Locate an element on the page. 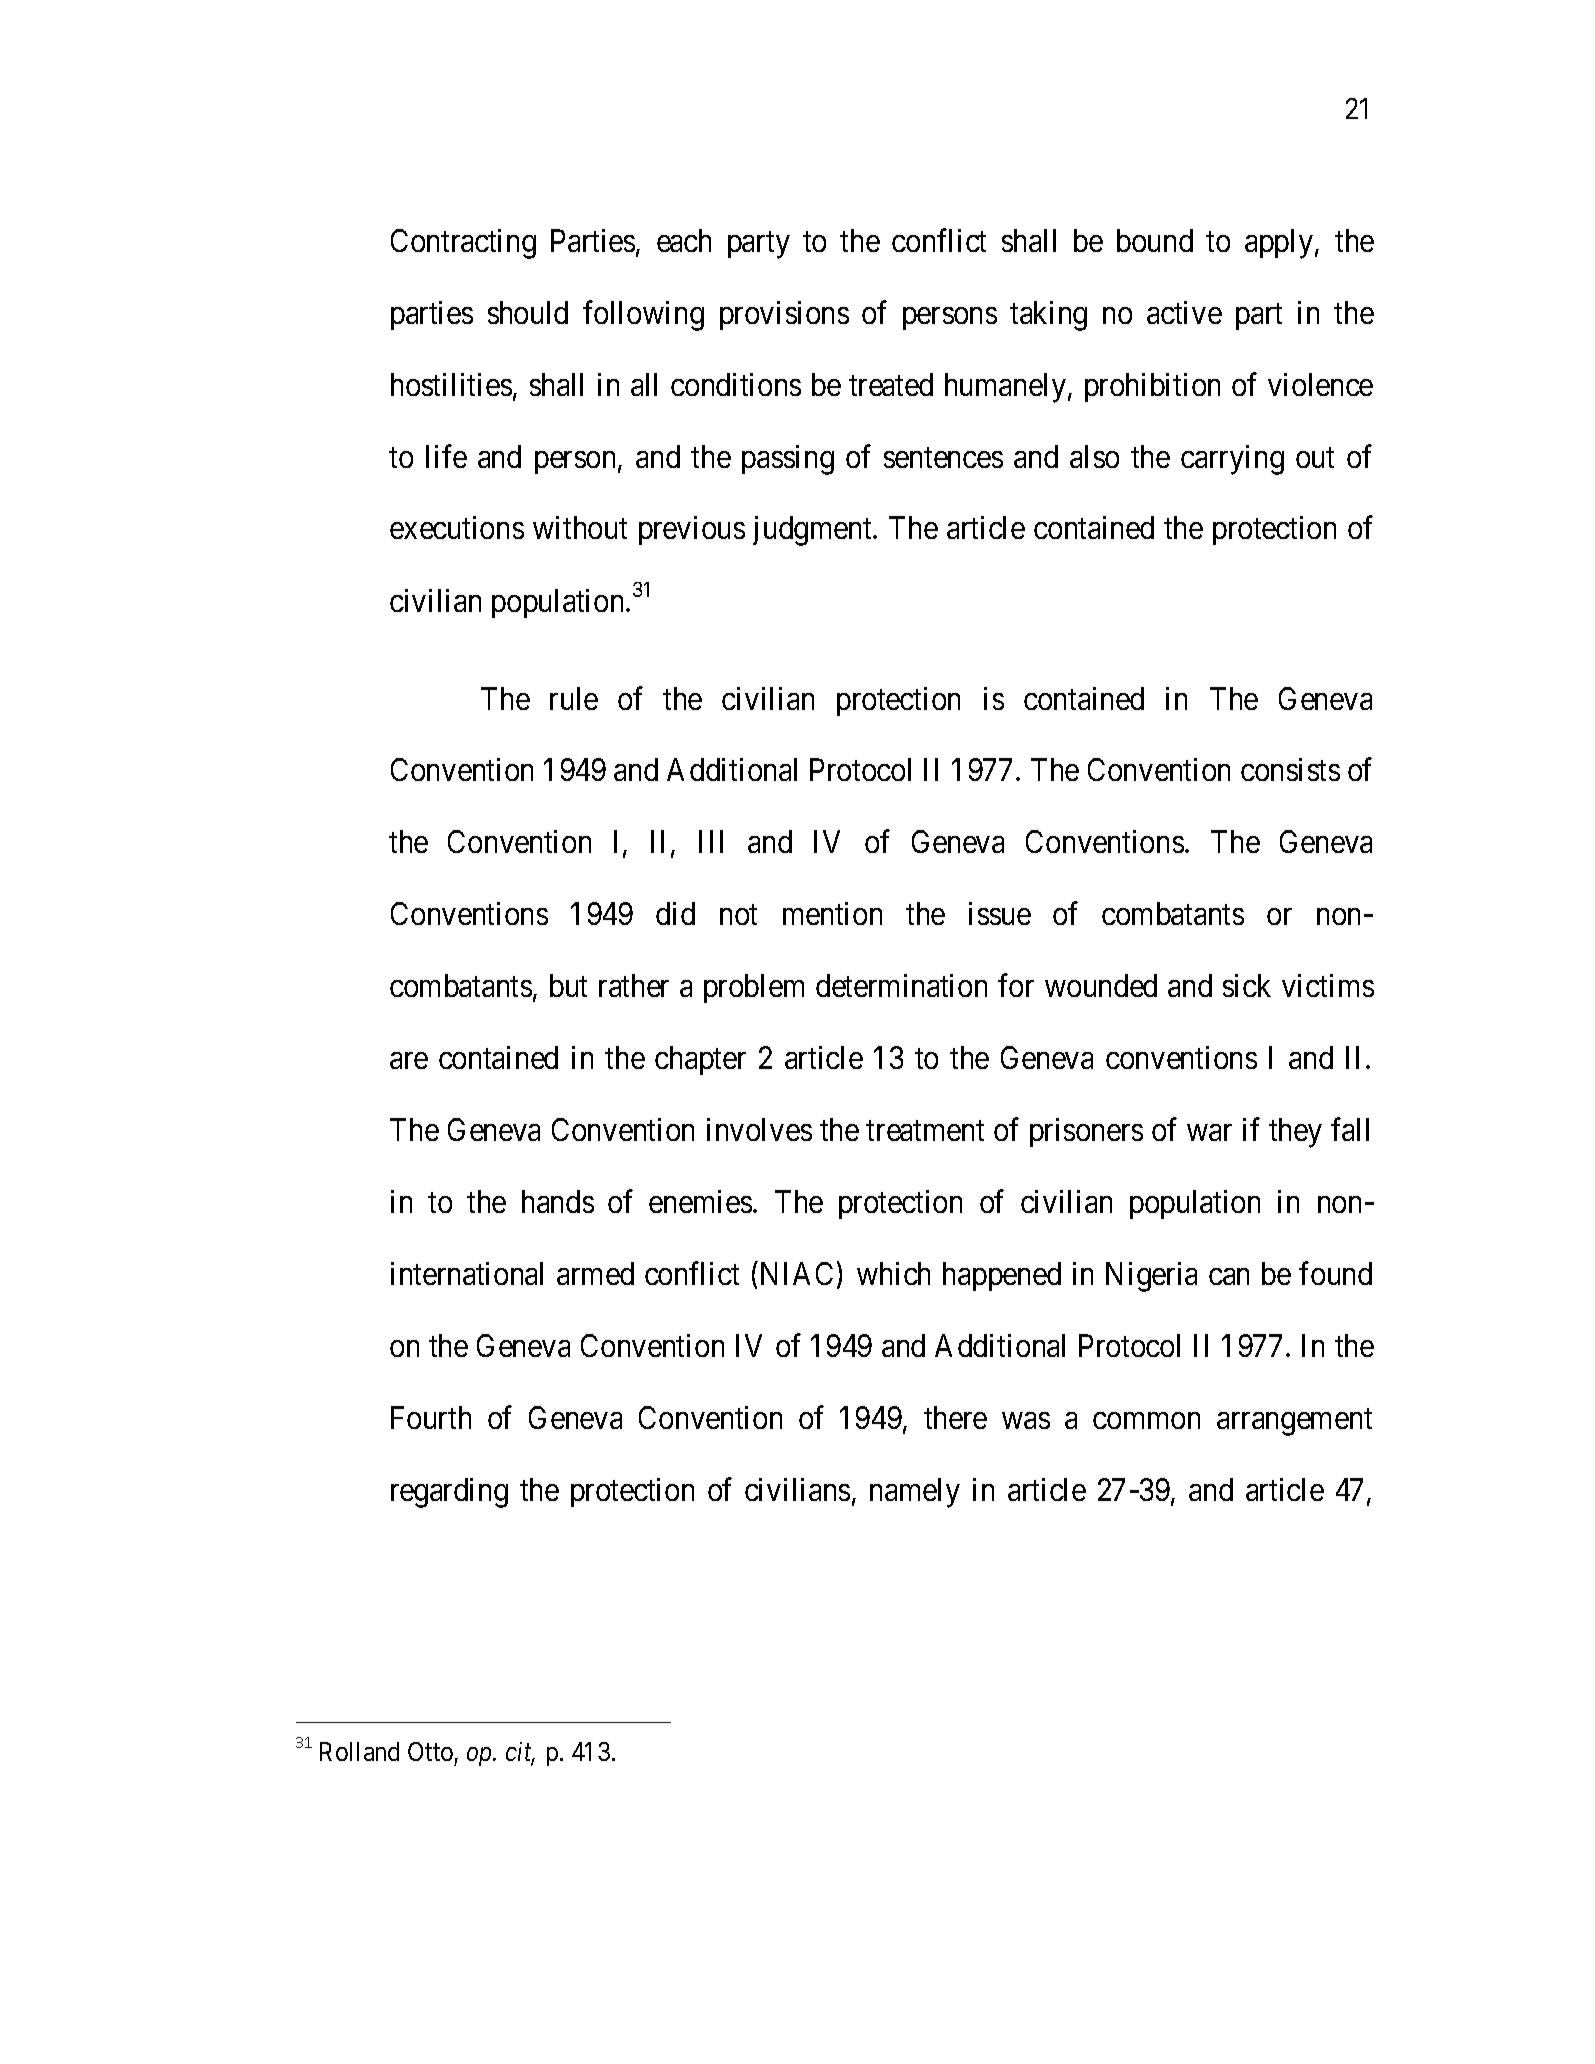 This document has height=2064, width=1595. provisions is located at coordinates (784, 315).
